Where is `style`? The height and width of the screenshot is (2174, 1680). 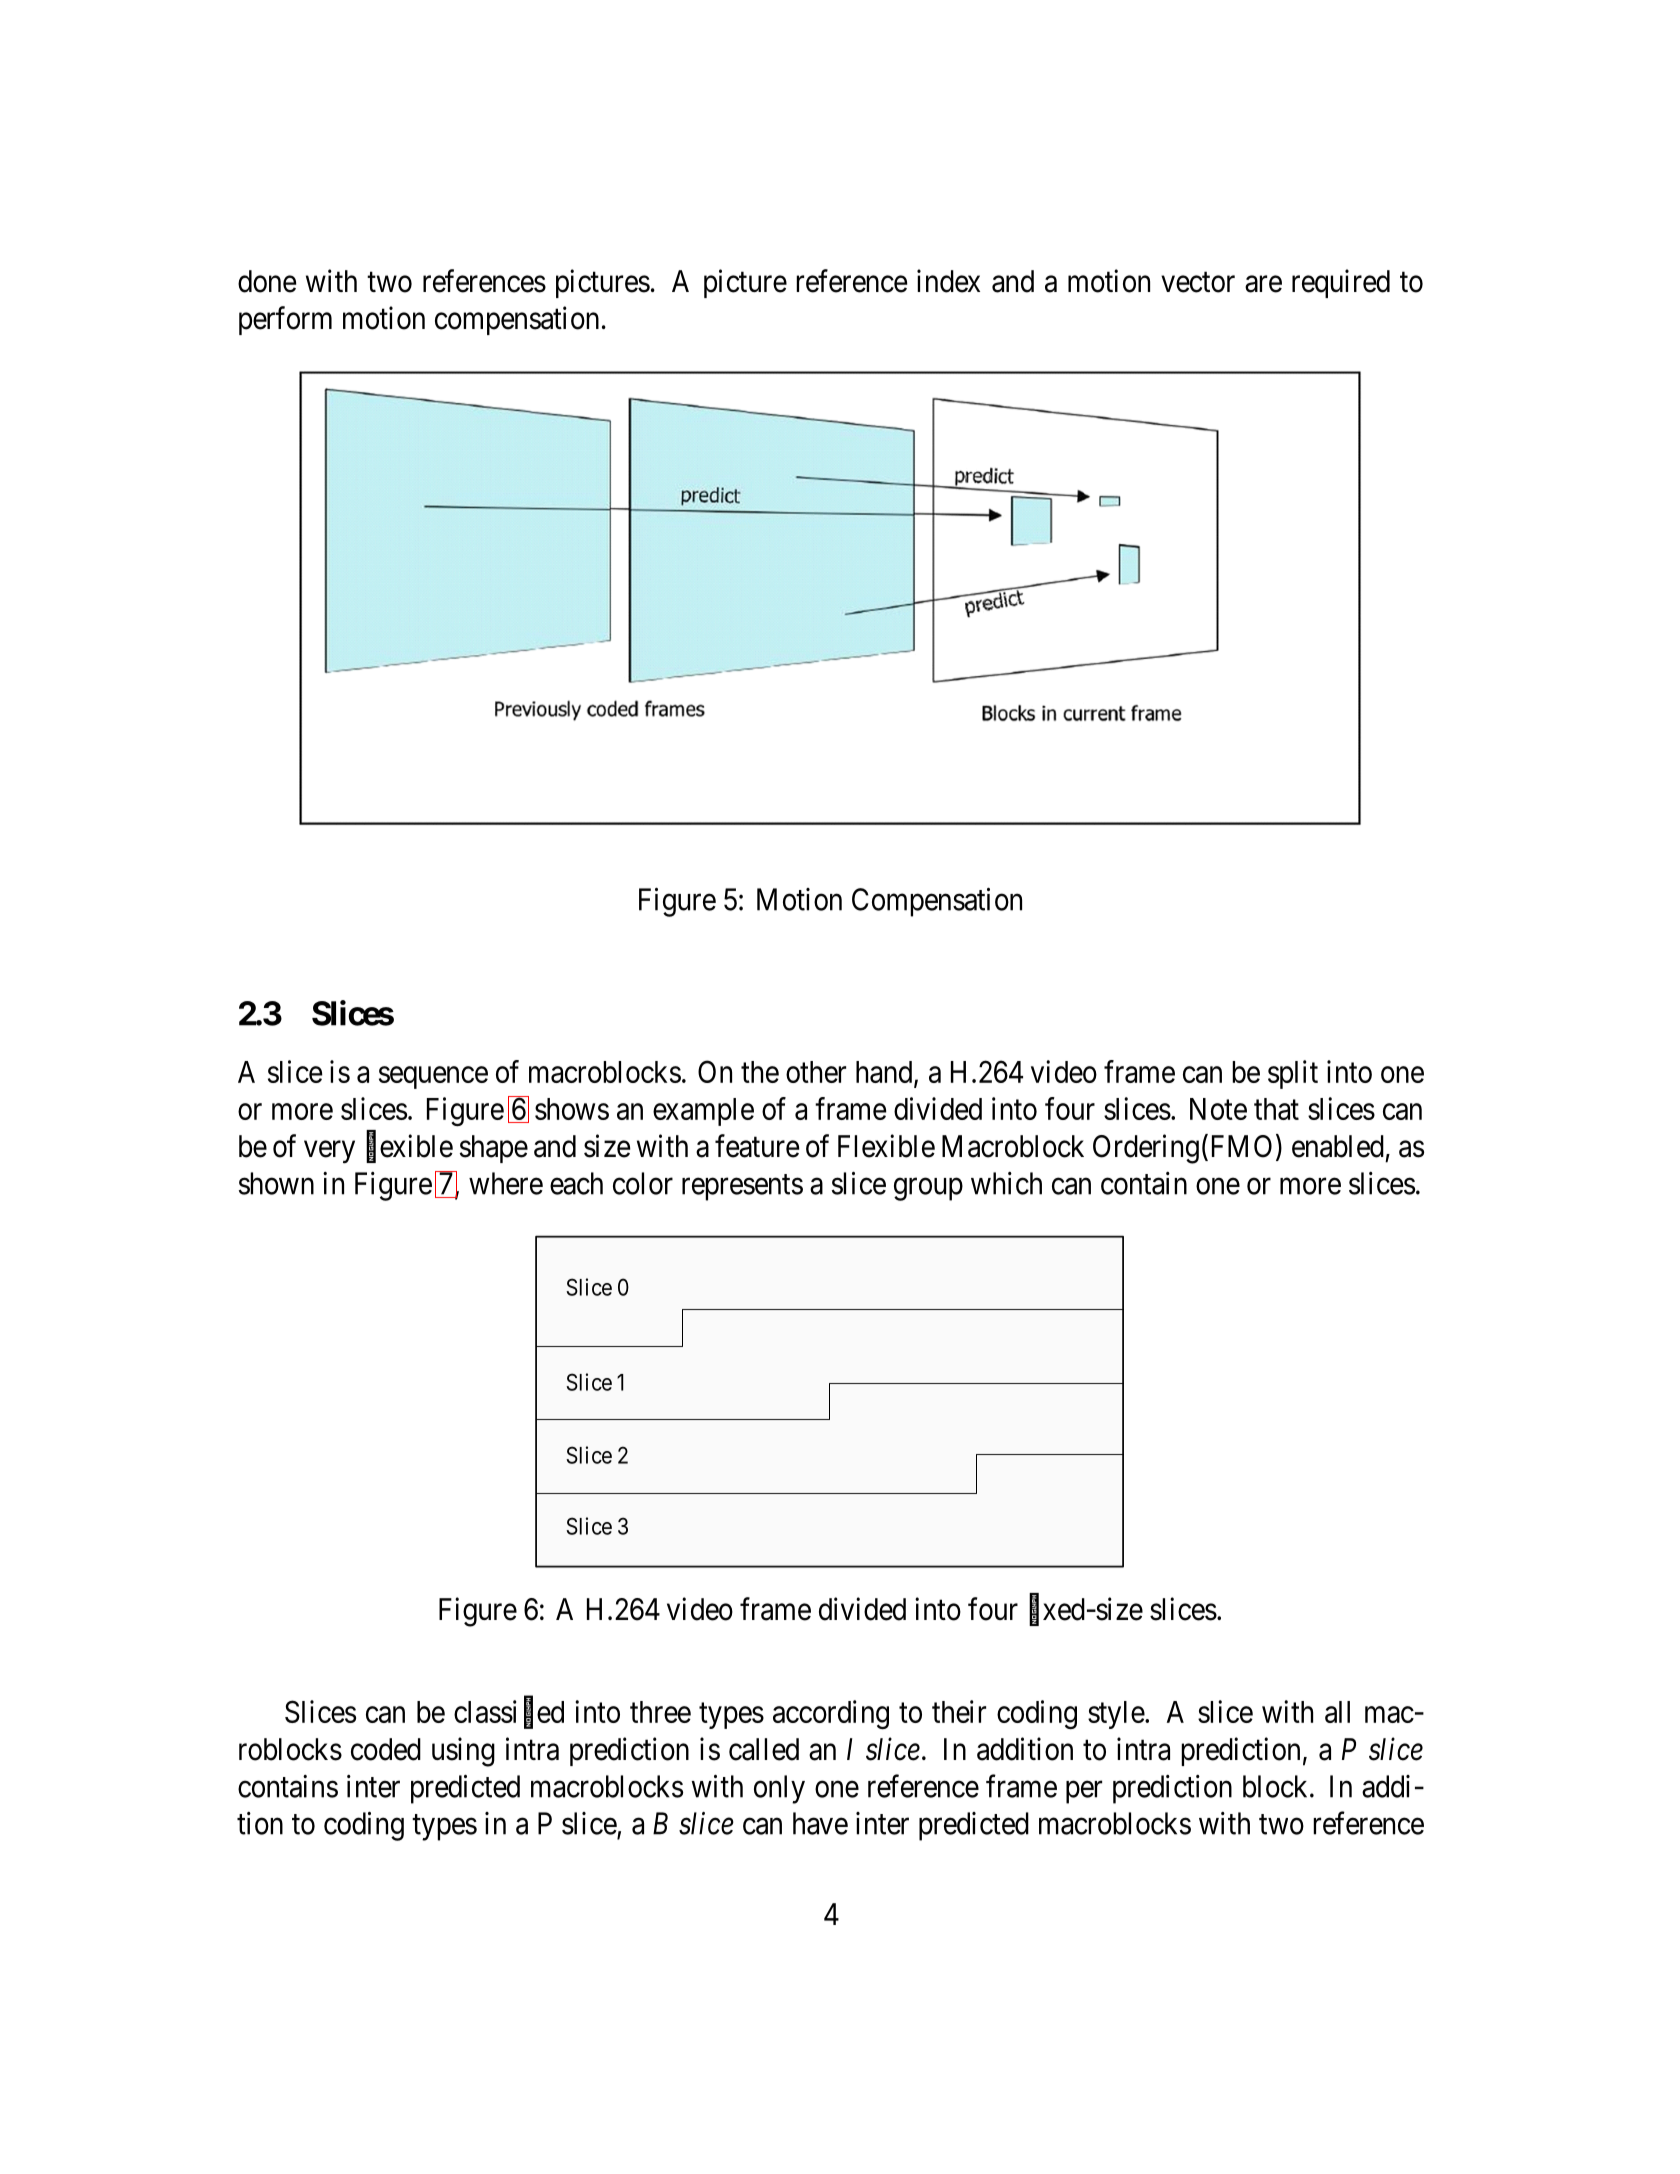
style is located at coordinates (1116, 1715).
